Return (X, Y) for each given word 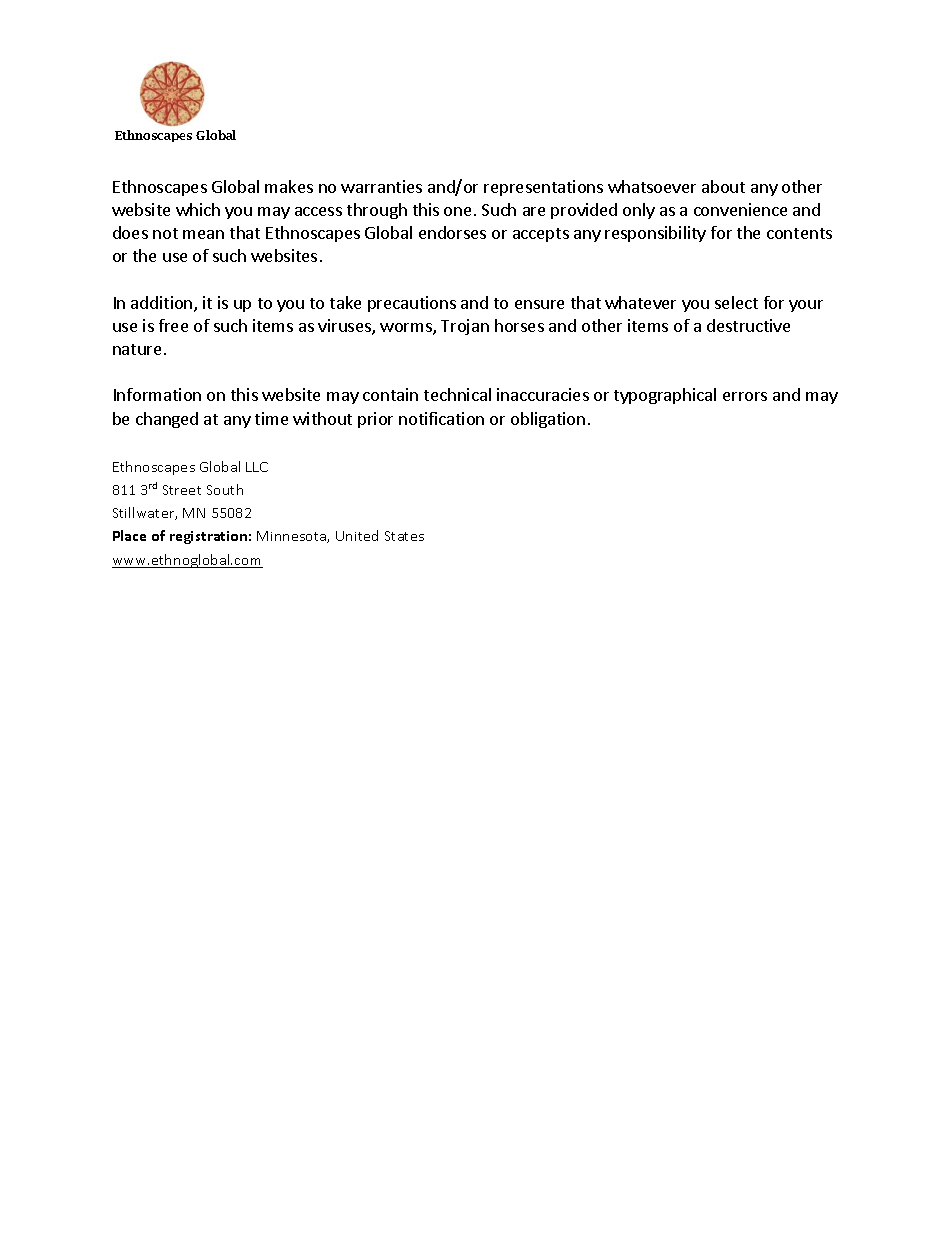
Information (157, 394)
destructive (748, 325)
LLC (257, 467)
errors (745, 396)
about (723, 186)
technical (457, 394)
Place (129, 535)
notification (441, 418)
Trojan (465, 327)
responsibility (655, 234)
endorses (452, 232)
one (457, 211)
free (173, 325)
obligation (548, 420)
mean (203, 234)
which (198, 209)
